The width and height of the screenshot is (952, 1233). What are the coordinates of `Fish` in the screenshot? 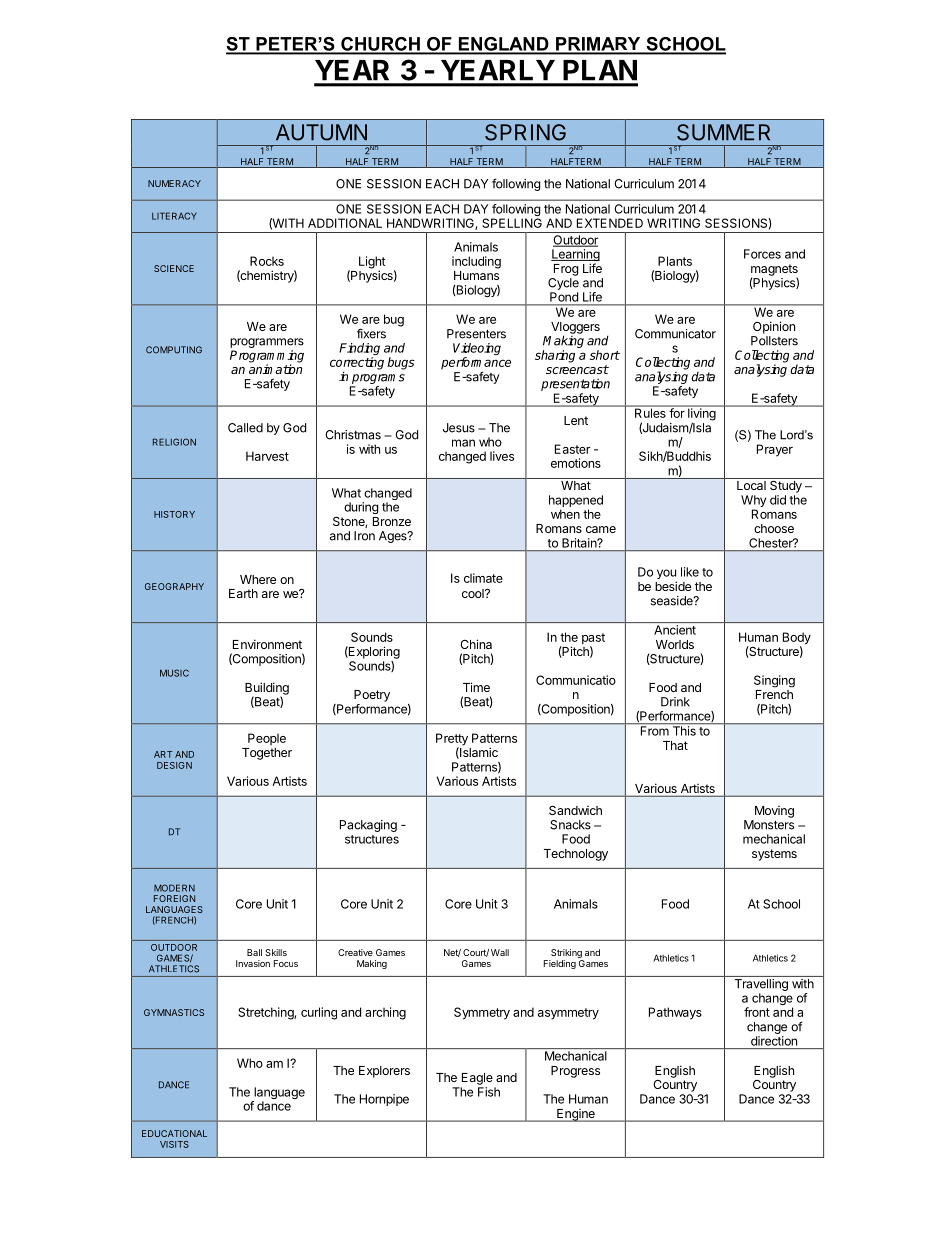 It's located at (489, 1092).
